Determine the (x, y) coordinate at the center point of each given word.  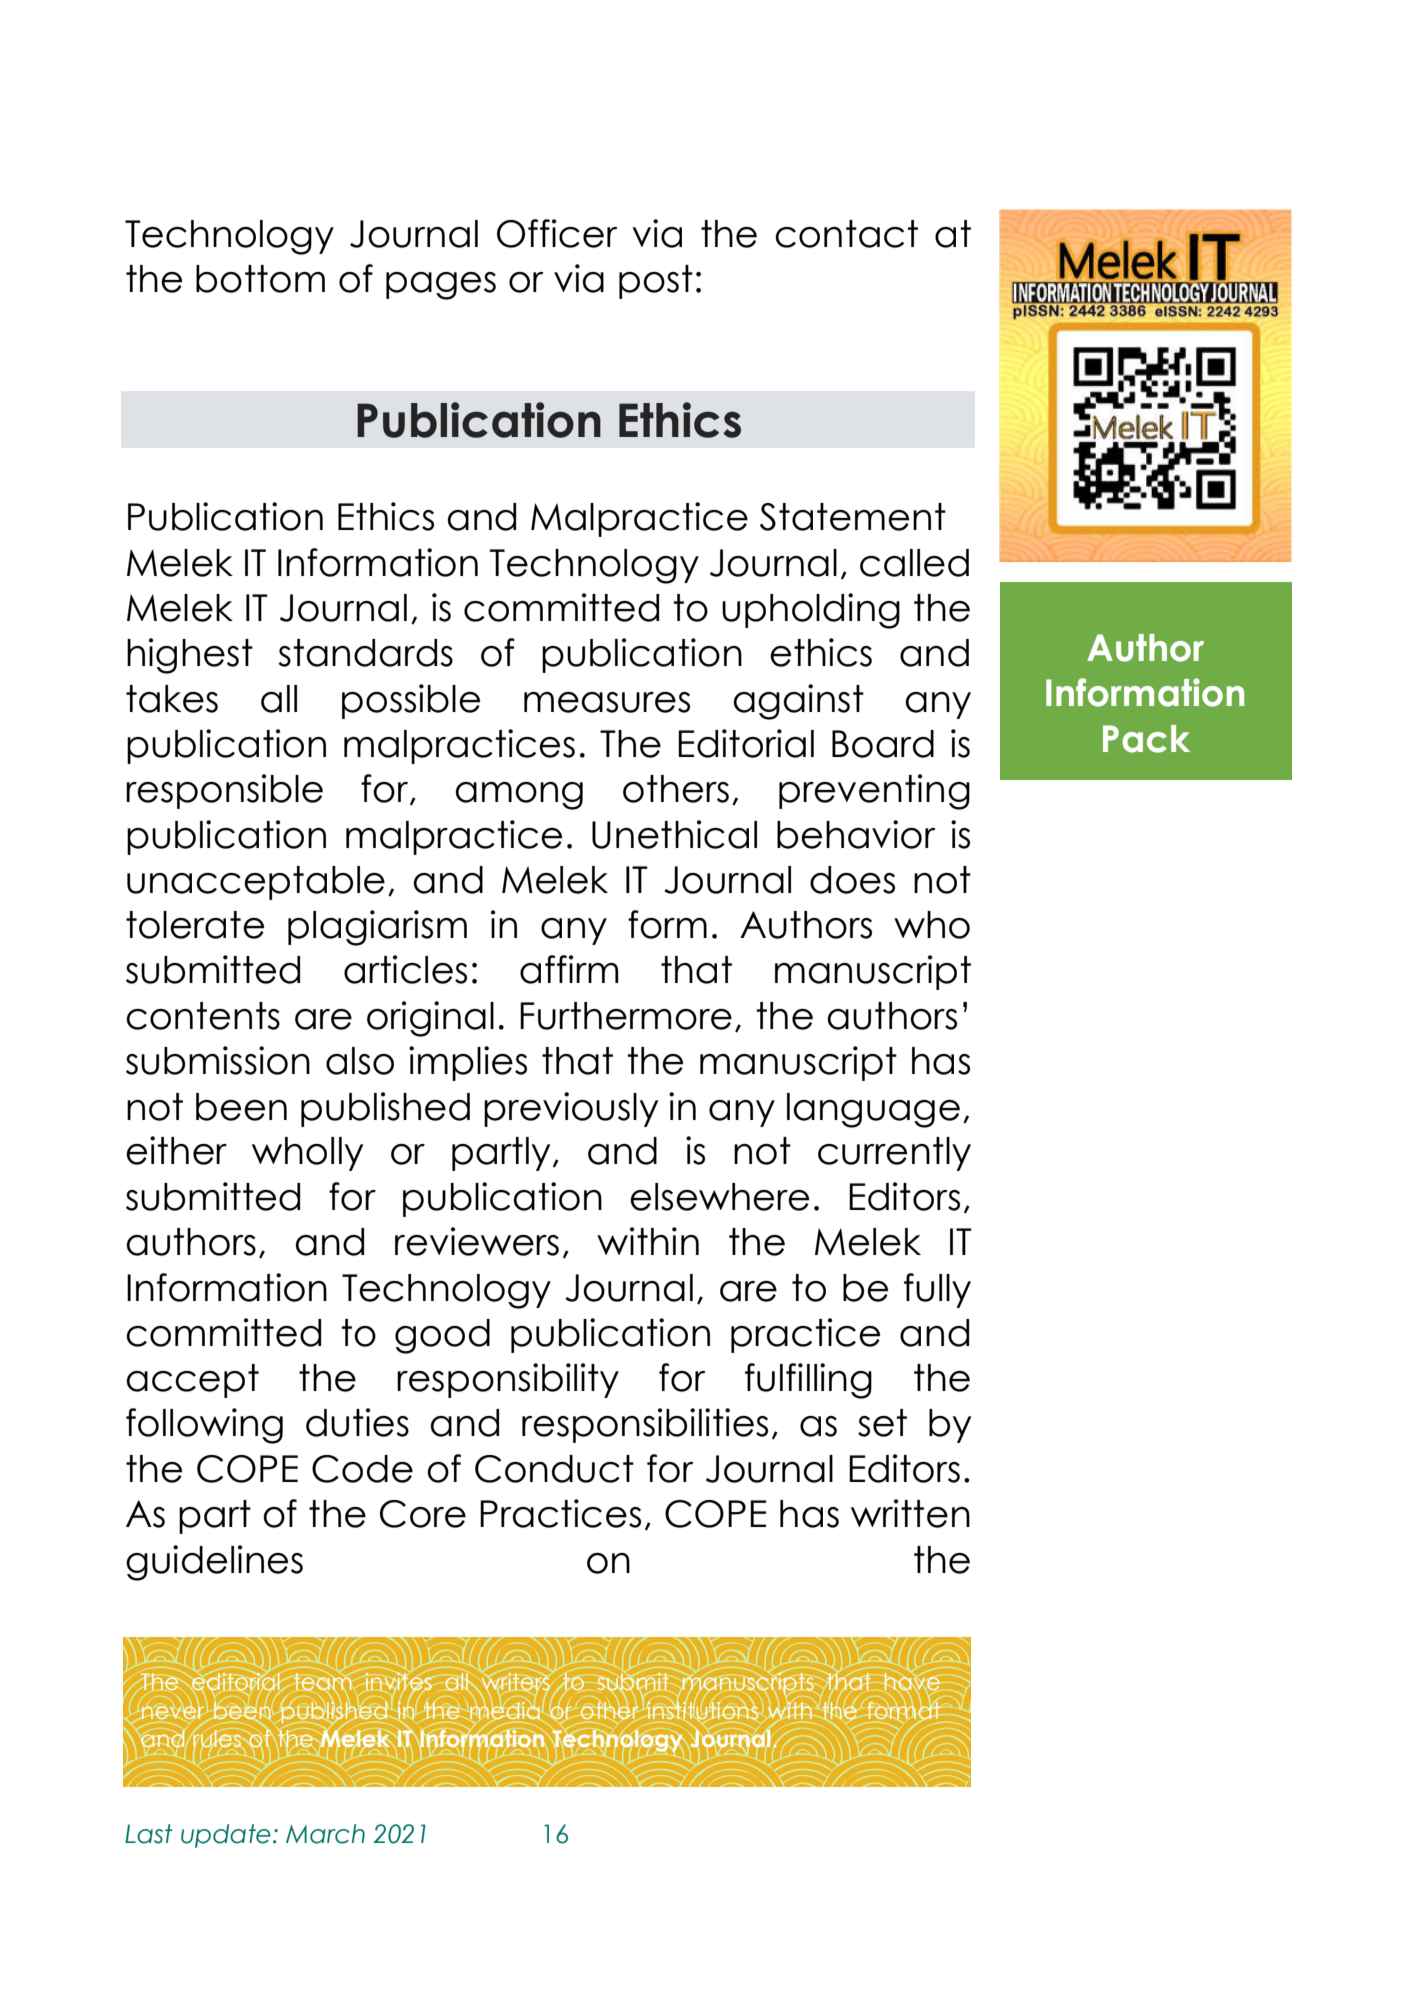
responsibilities (645, 1425)
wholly (307, 1154)
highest (190, 656)
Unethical (674, 834)
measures (607, 702)
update (226, 1836)
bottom (260, 279)
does (852, 880)
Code (362, 1469)
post (656, 282)
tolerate (195, 925)
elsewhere (719, 1197)
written (910, 1513)
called (914, 563)
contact (846, 234)
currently (894, 1154)
